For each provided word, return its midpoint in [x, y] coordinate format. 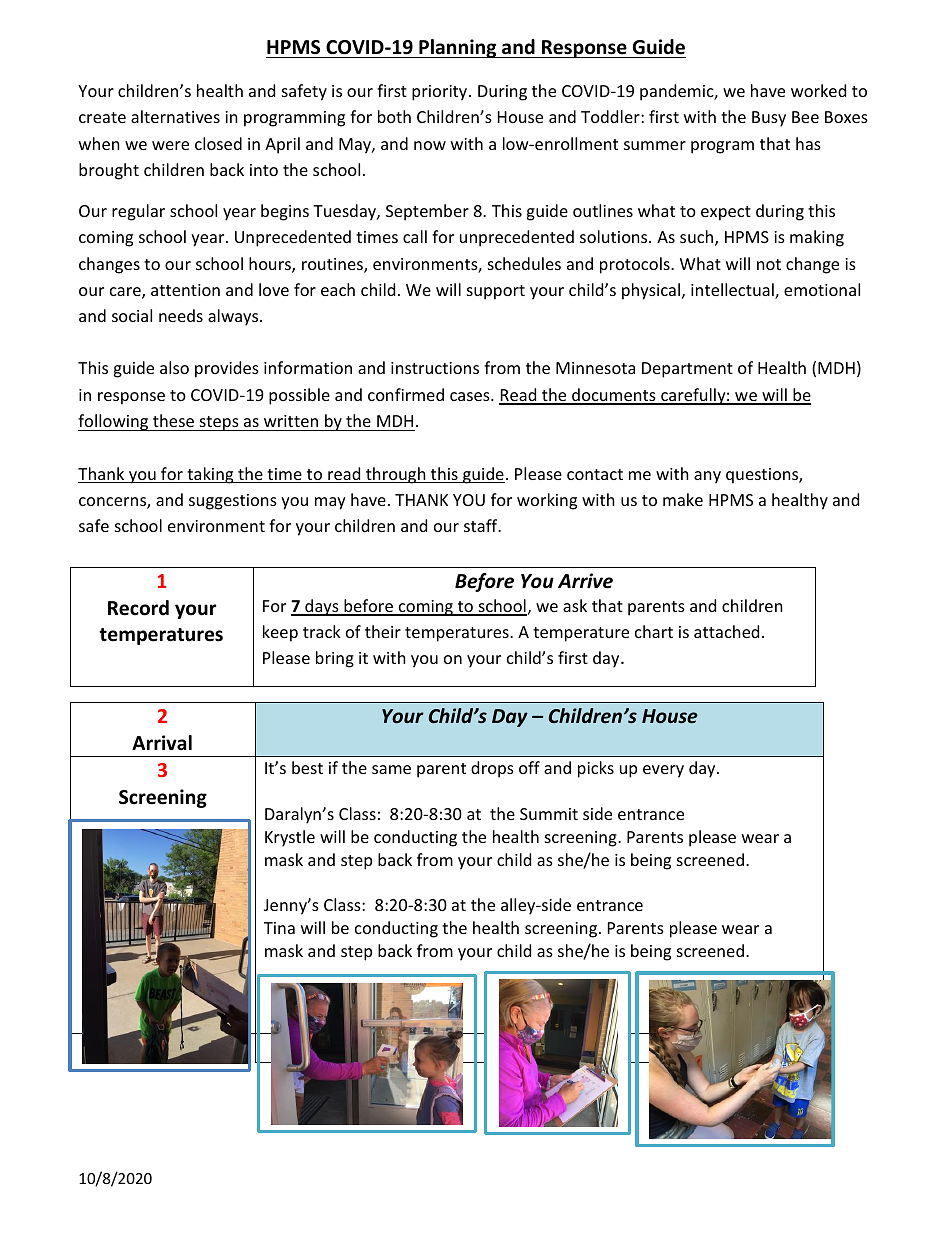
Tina [279, 928]
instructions [435, 368]
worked [818, 90]
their [383, 631]
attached [726, 631]
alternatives [175, 116]
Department [687, 370]
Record [138, 608]
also [174, 367]
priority [441, 93]
